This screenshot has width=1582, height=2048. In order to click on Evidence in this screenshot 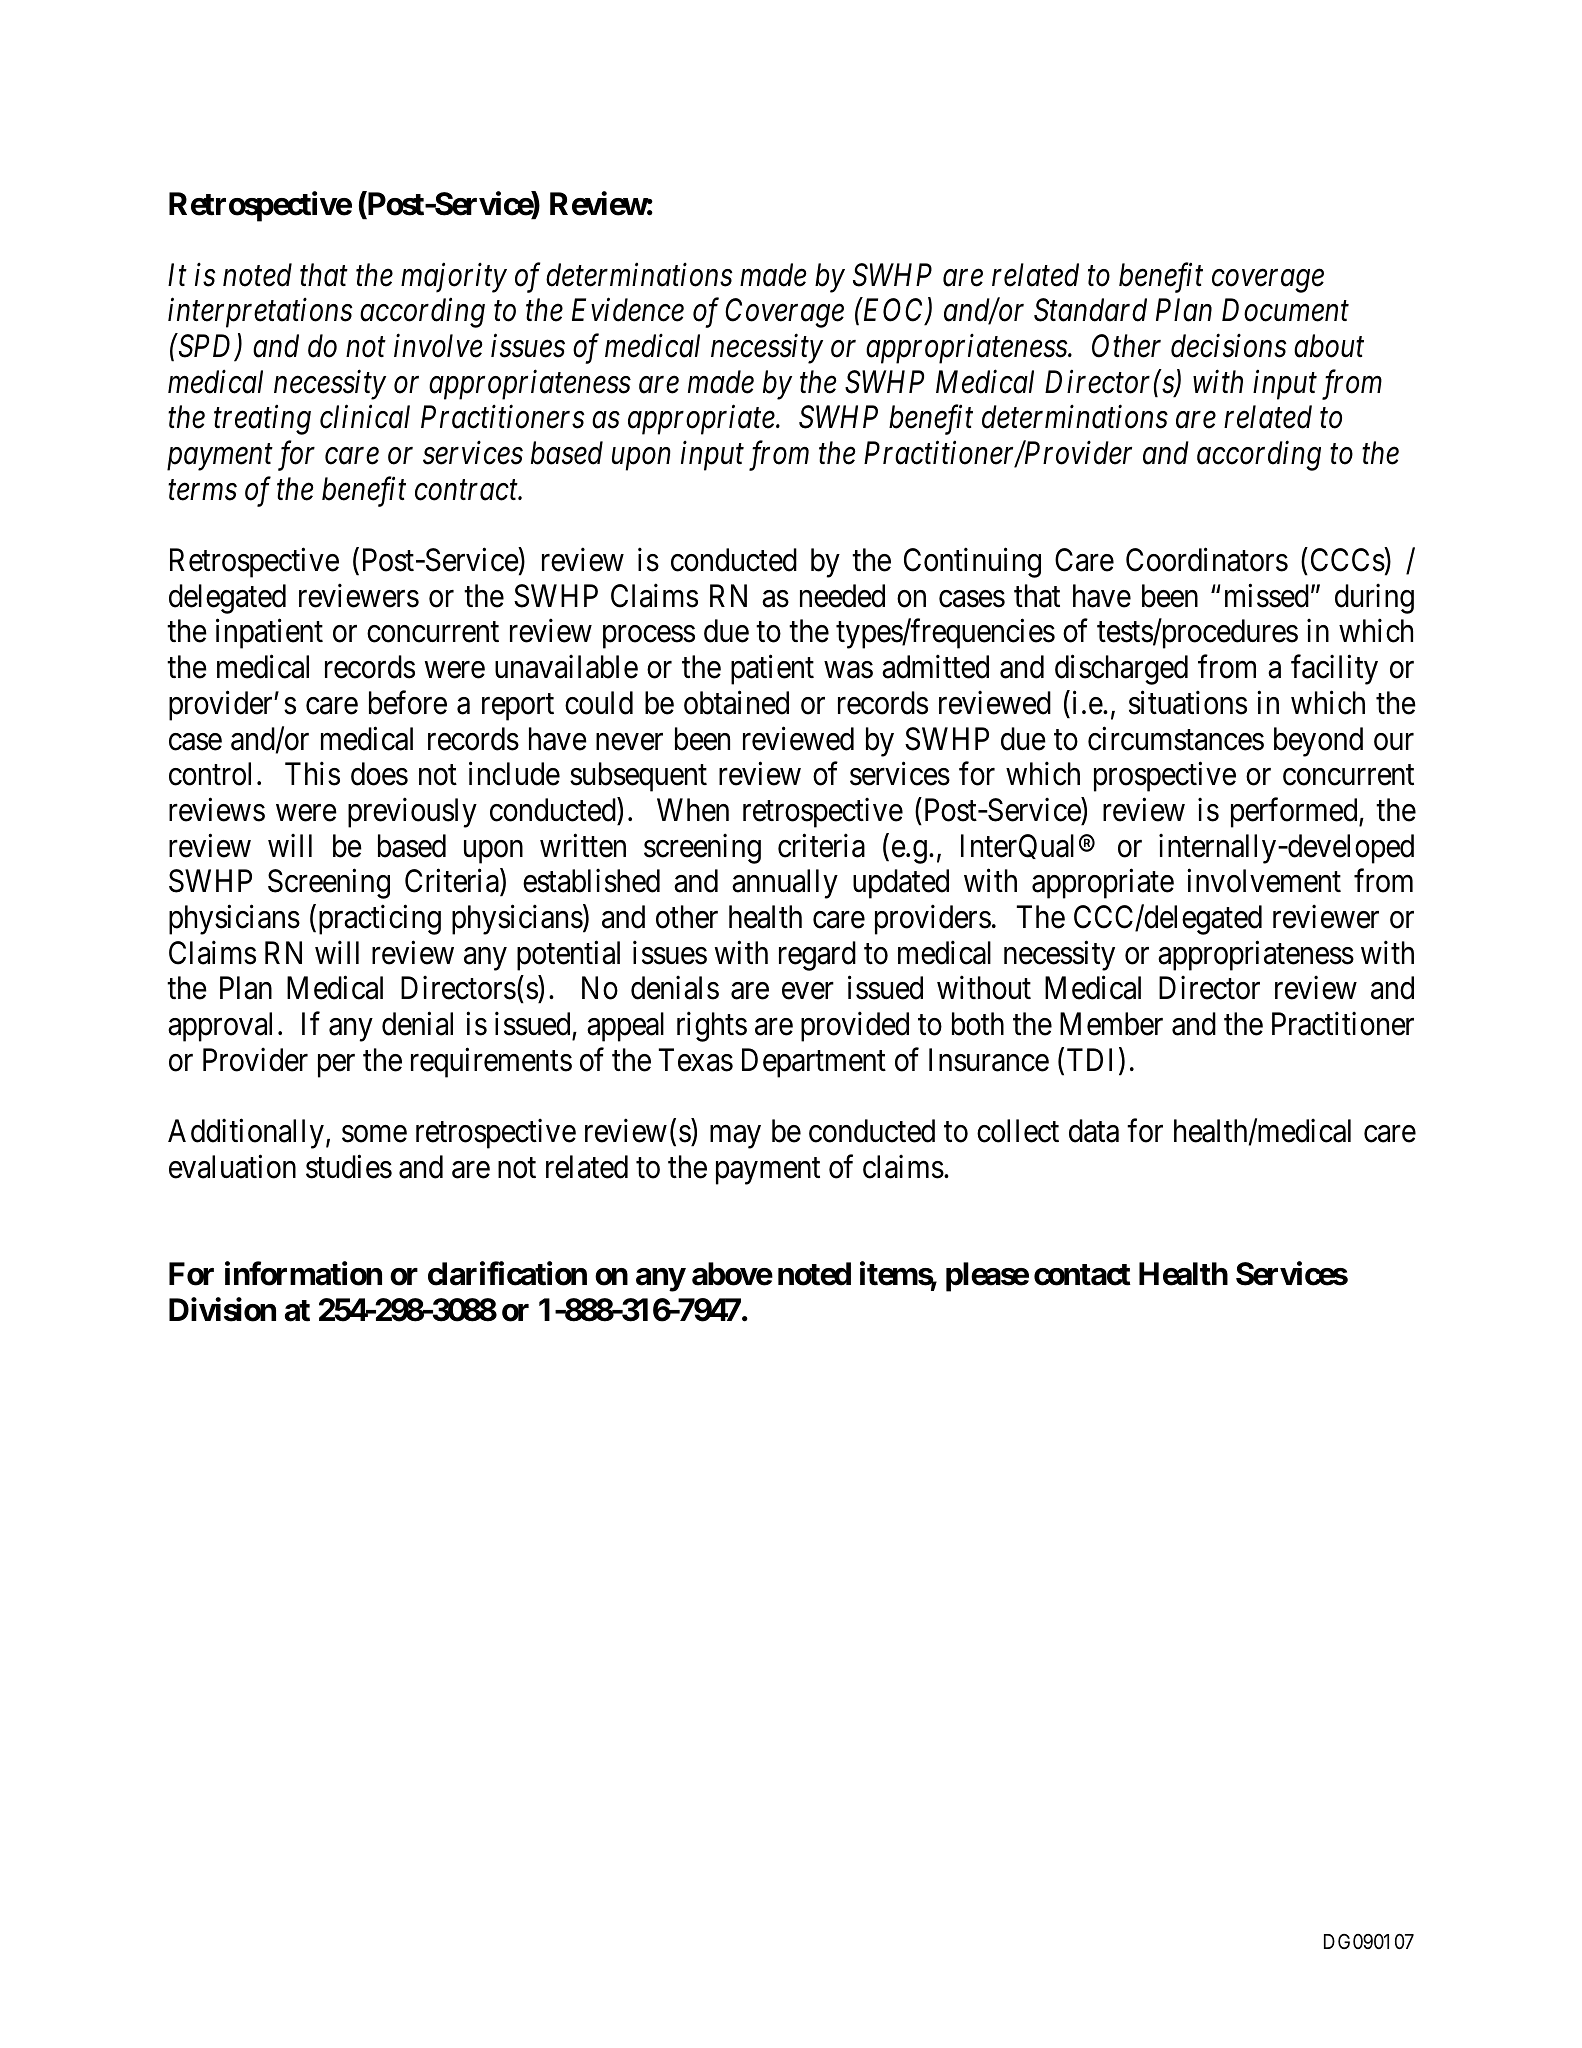, I will do `click(628, 310)`.
